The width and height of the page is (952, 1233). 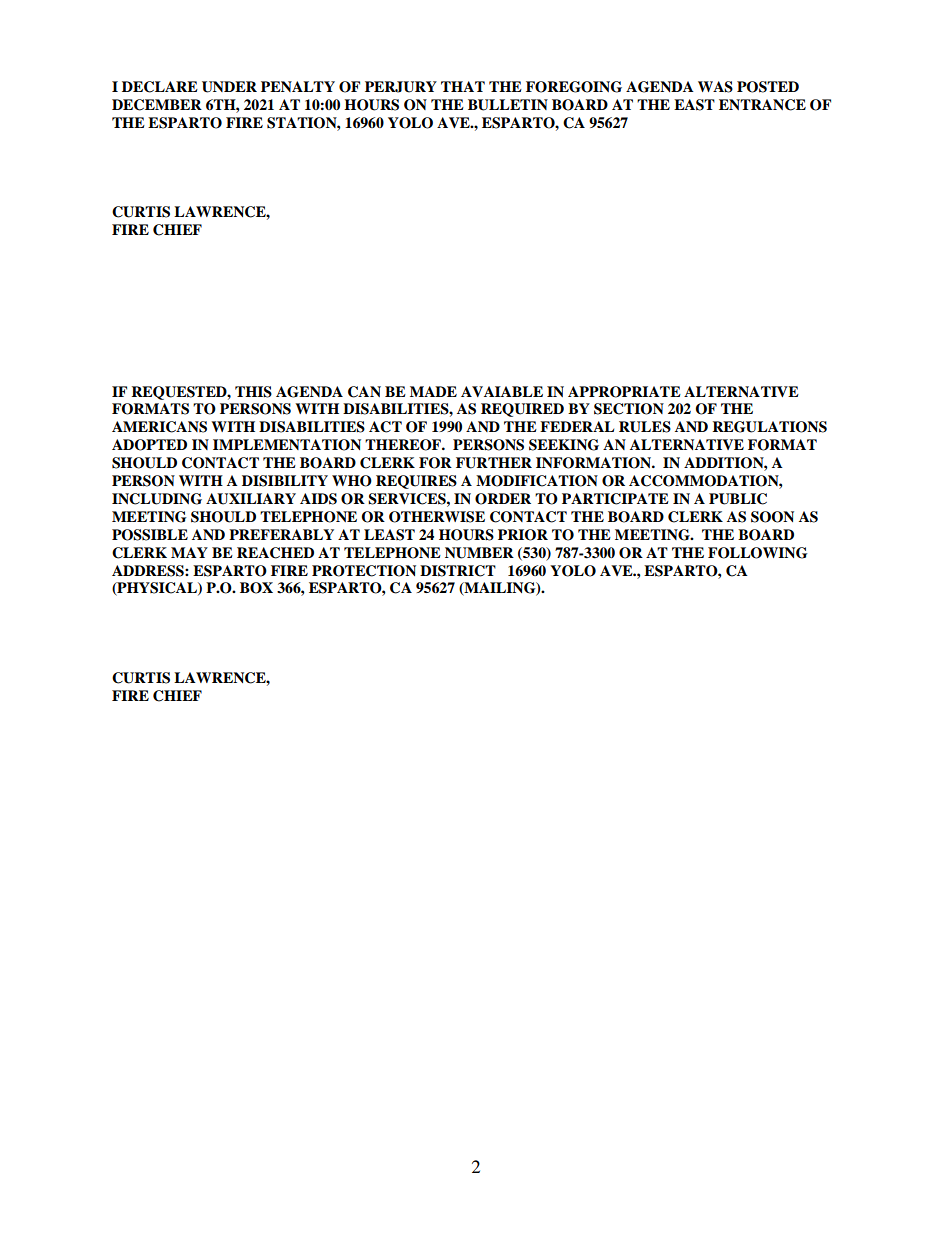 I want to click on ENTRANCE, so click(x=762, y=105).
